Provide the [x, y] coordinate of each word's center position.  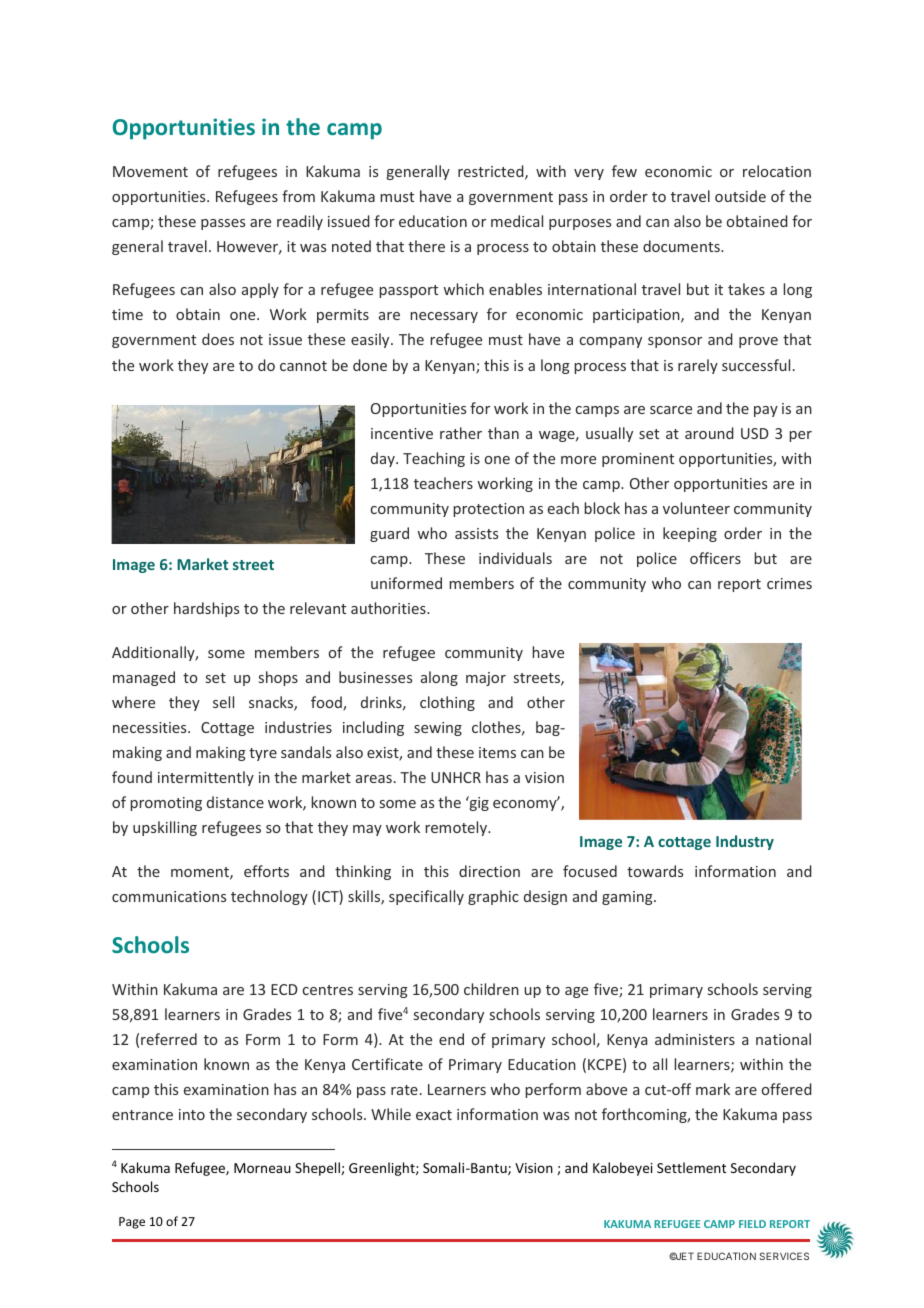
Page [132, 1223]
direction [489, 871]
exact [434, 1115]
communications [169, 896]
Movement [150, 171]
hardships [206, 609]
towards [655, 871]
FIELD [752, 1224]
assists [476, 533]
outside [740, 196]
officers [715, 558]
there [426, 246]
